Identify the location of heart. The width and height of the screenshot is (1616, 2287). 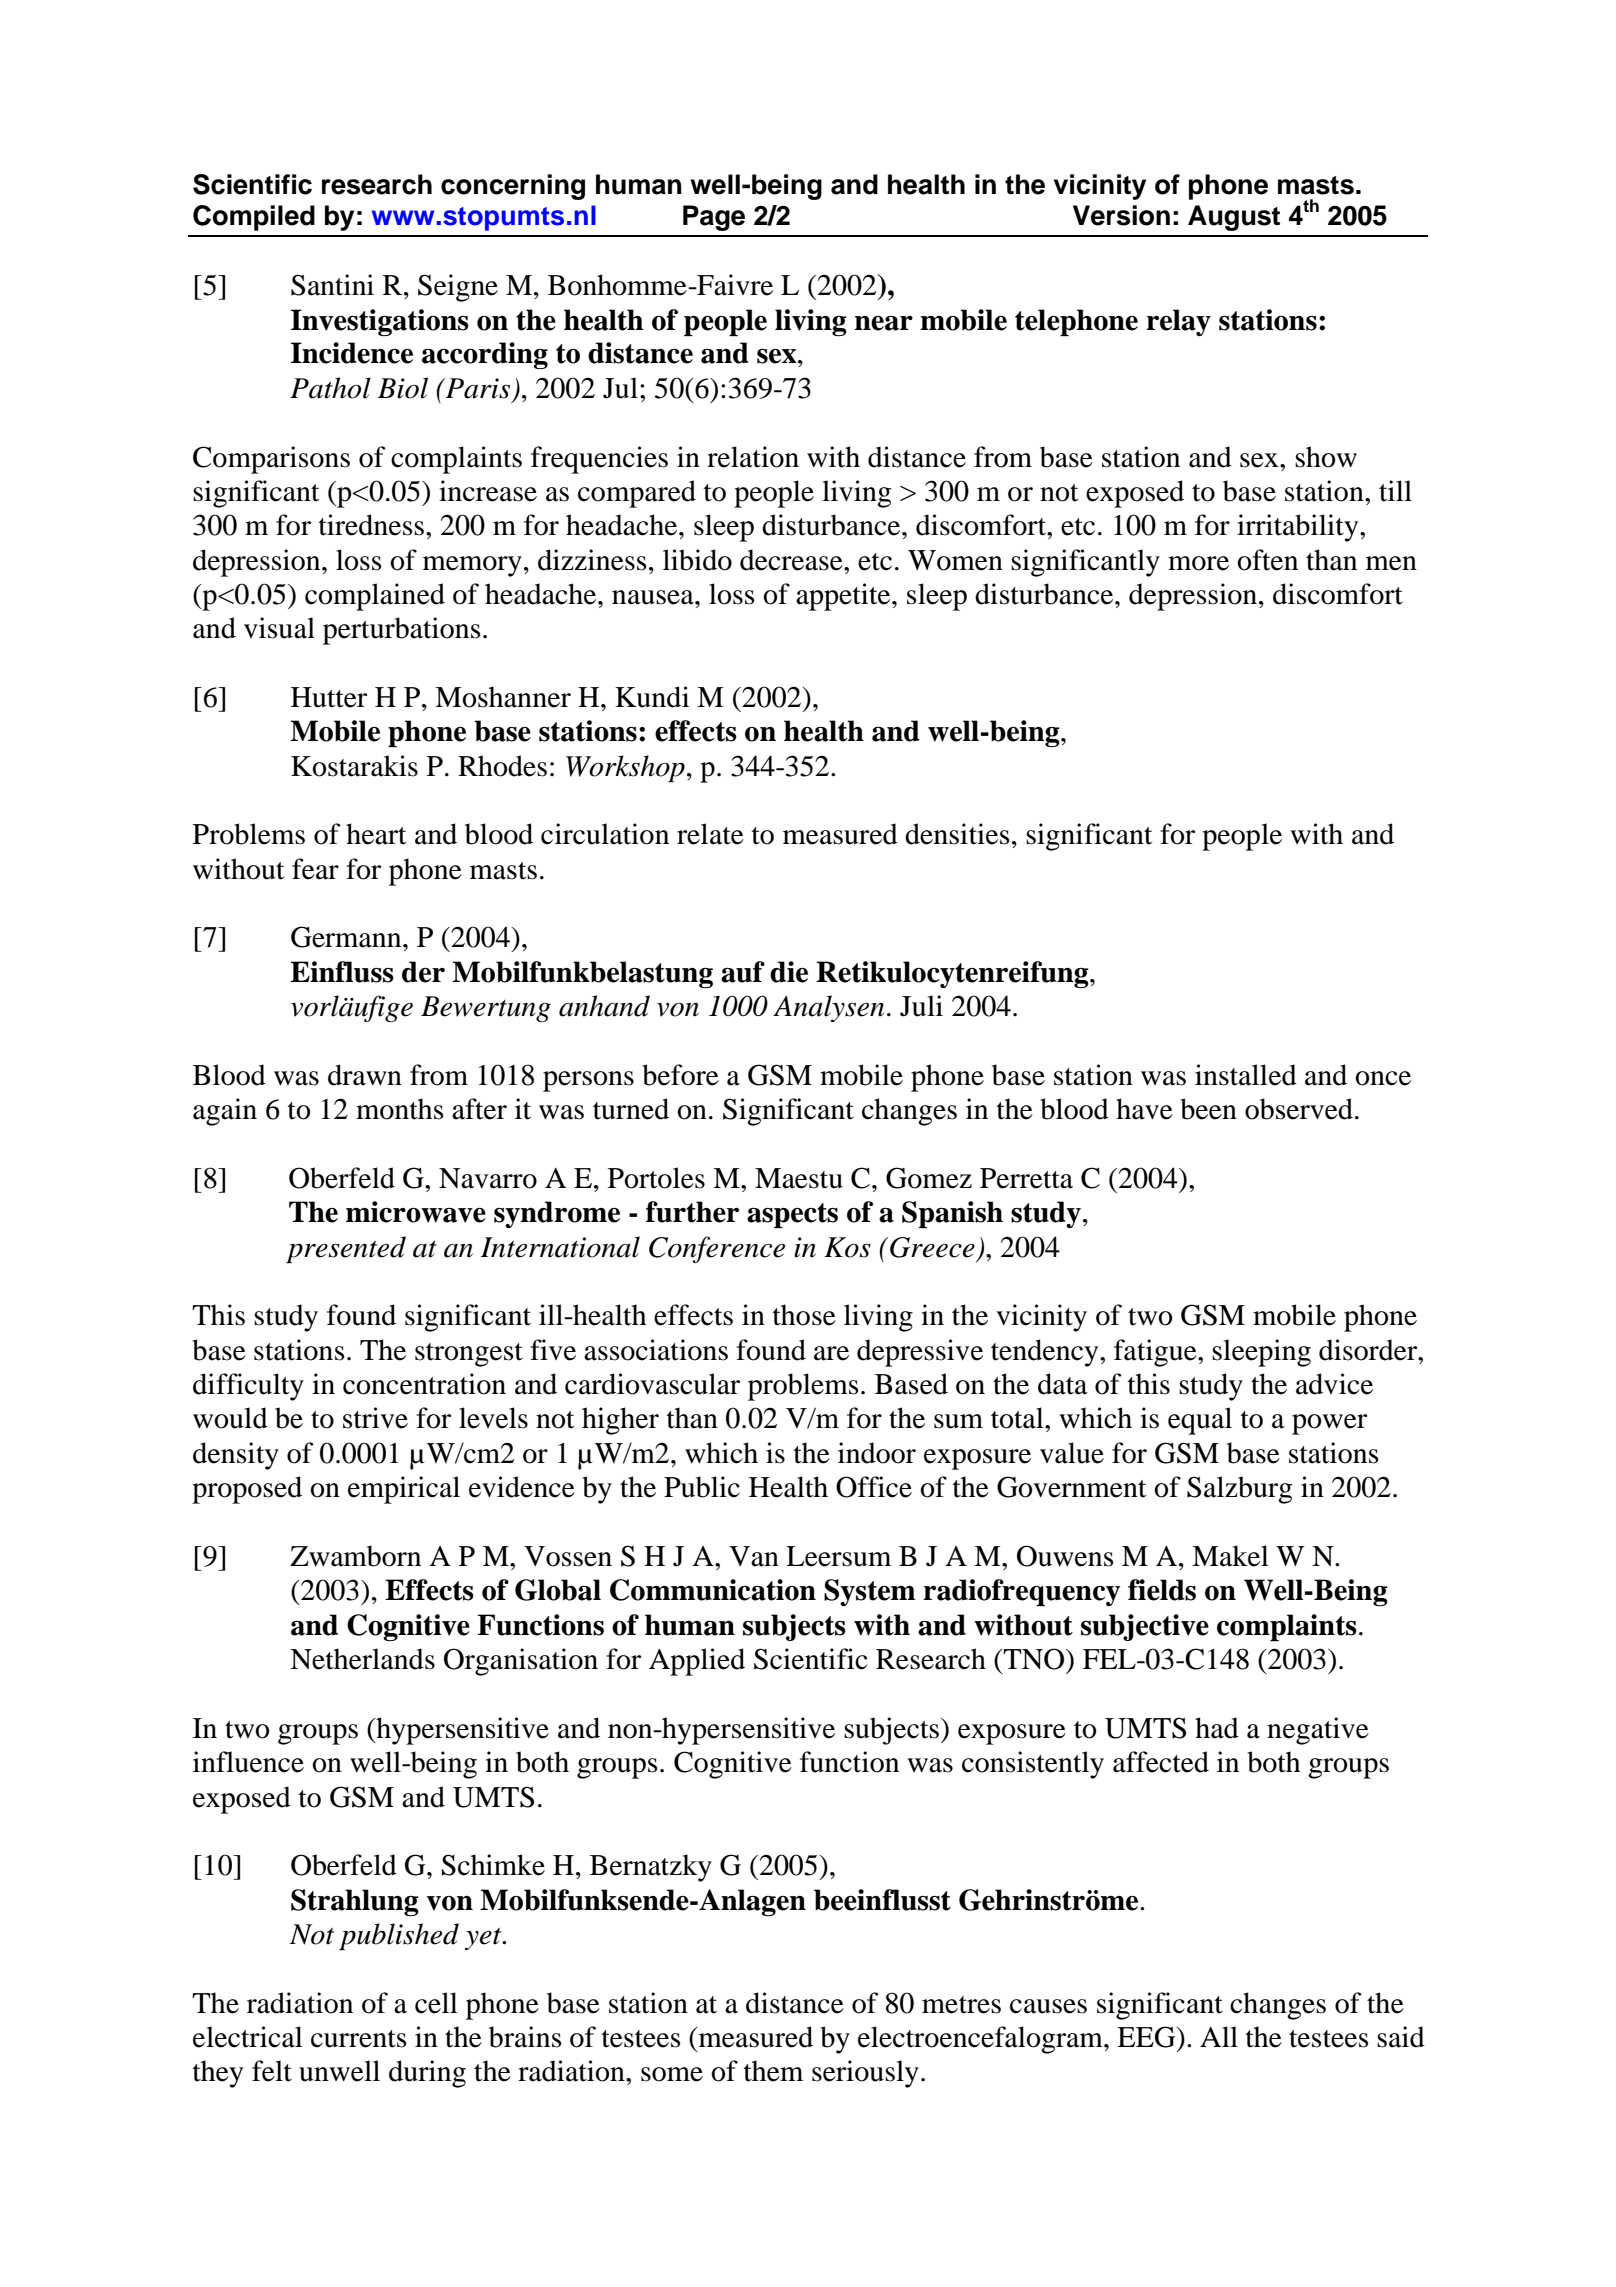
(376, 834).
